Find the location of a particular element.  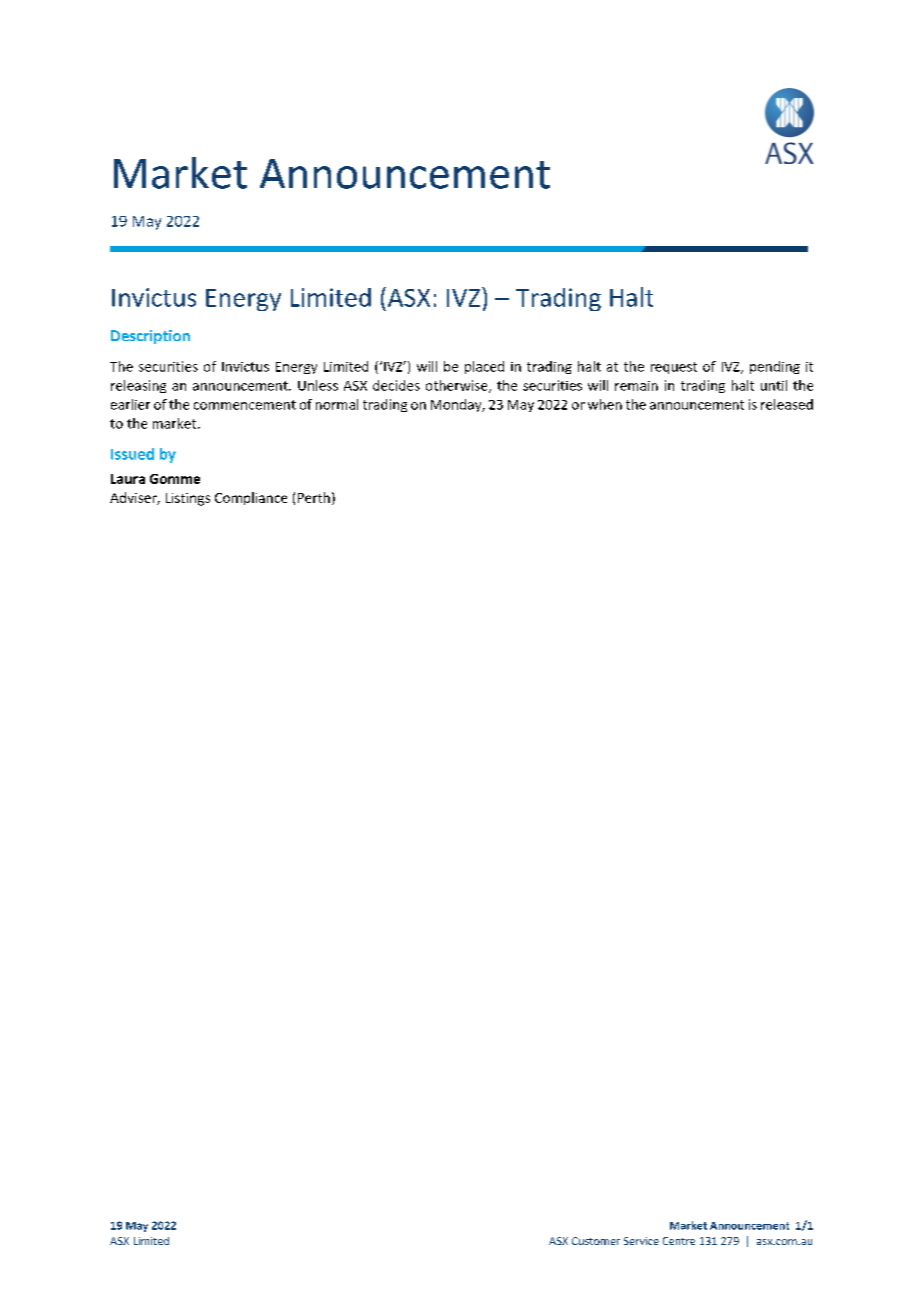

Customer is located at coordinates (596, 1241).
